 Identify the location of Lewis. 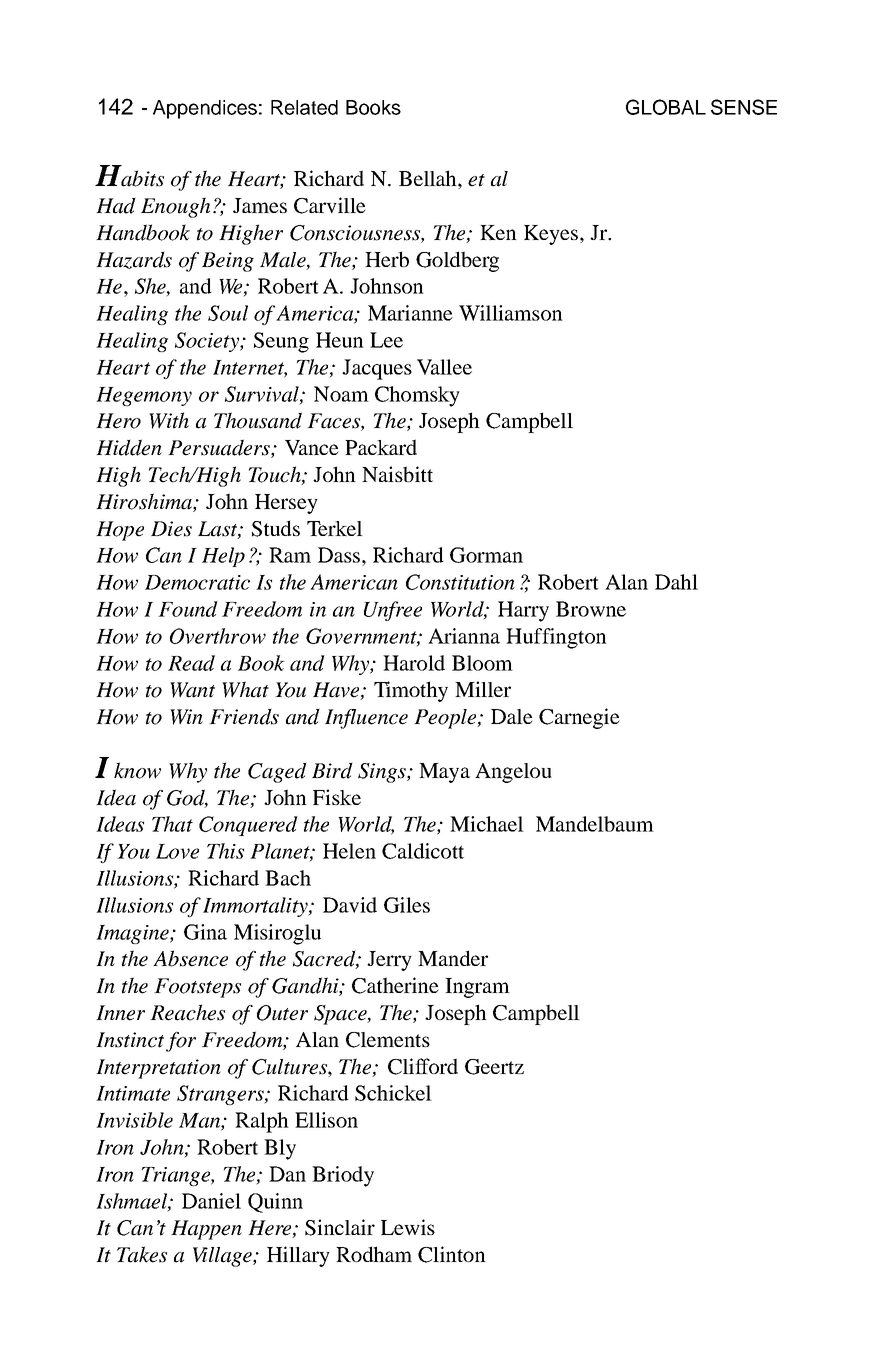
(408, 1227).
